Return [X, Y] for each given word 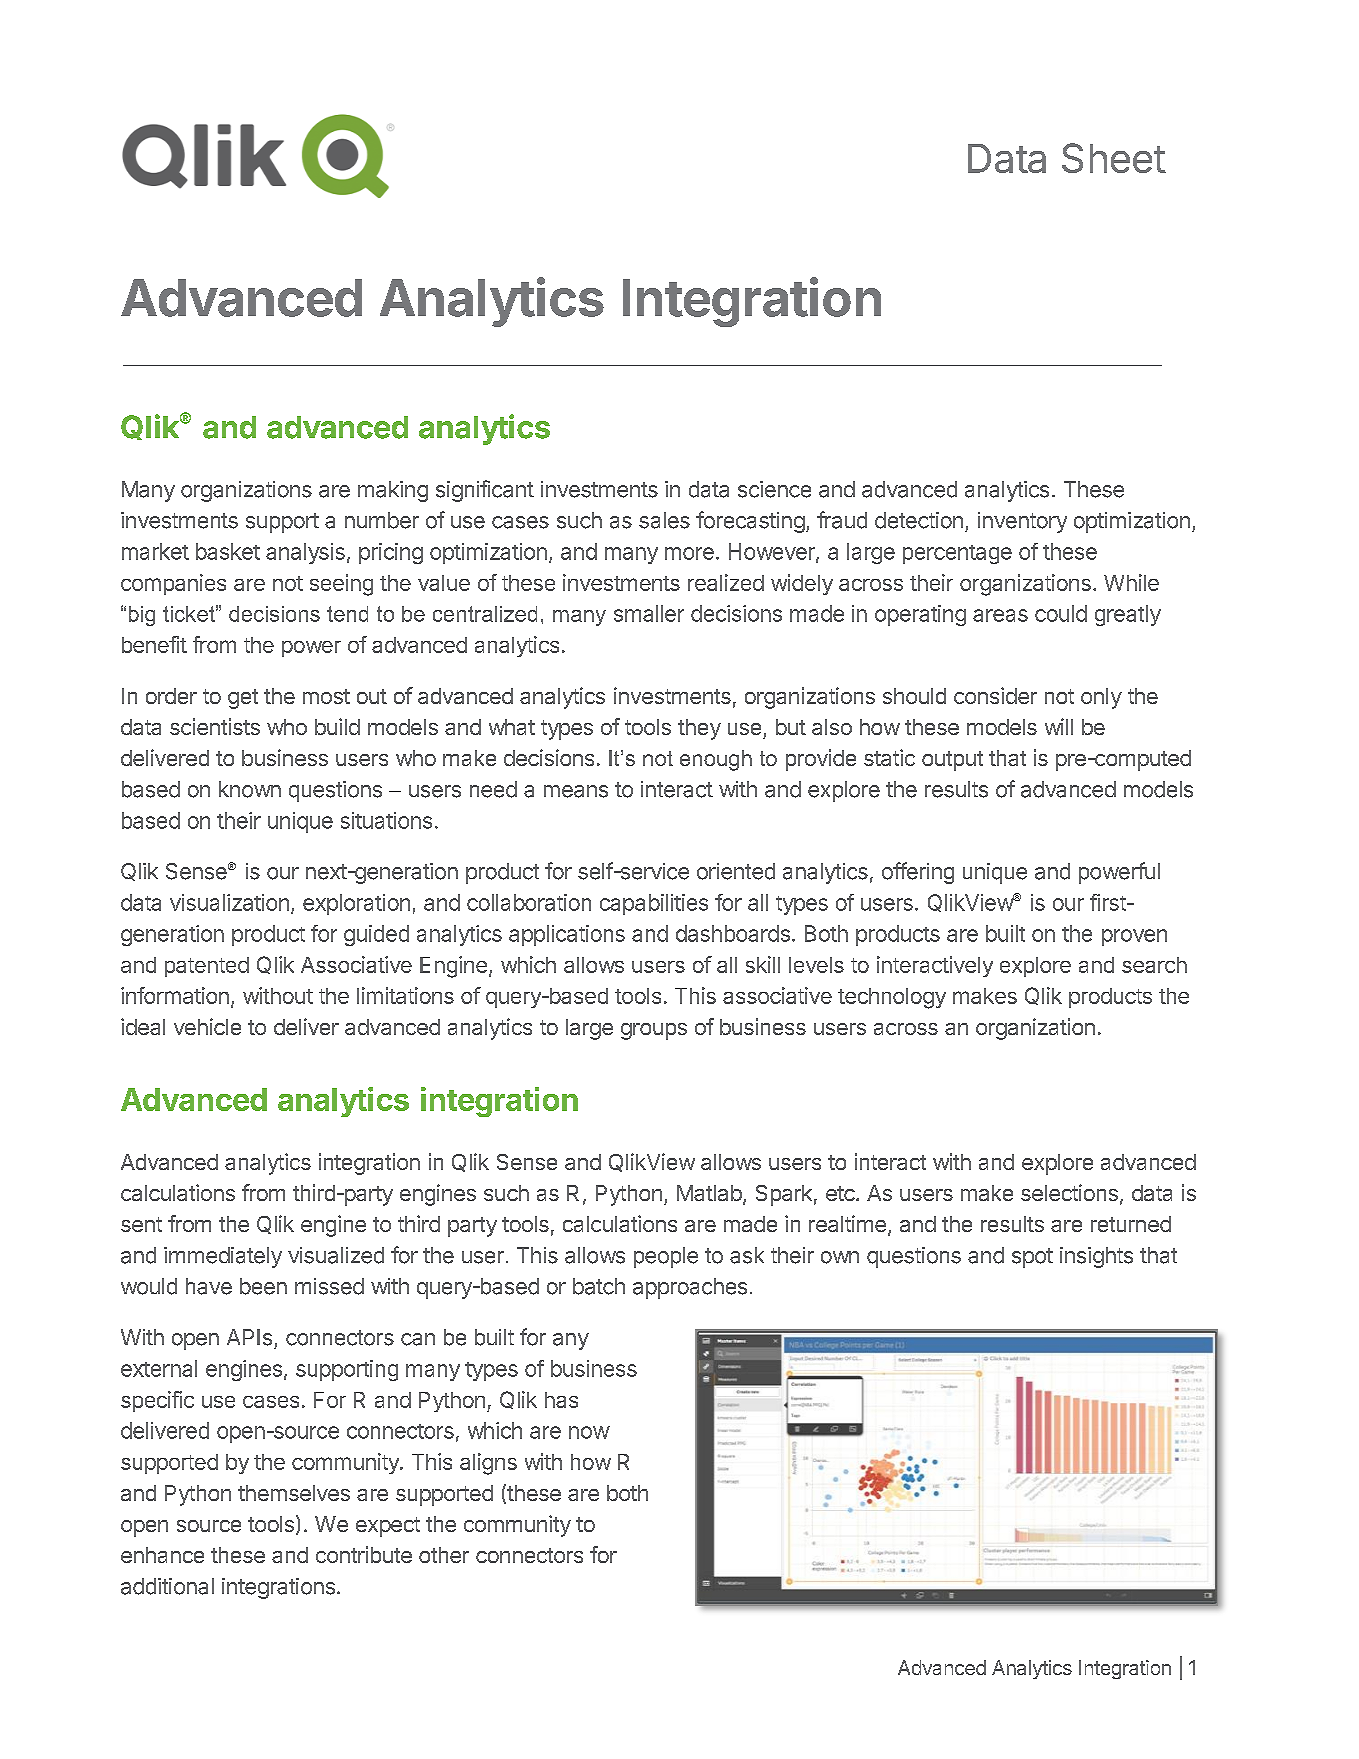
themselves [294, 1493]
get [243, 699]
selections [1069, 1192]
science [774, 489]
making [393, 491]
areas [1000, 615]
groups [654, 1031]
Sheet [1114, 158]
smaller [649, 613]
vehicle [207, 1026]
